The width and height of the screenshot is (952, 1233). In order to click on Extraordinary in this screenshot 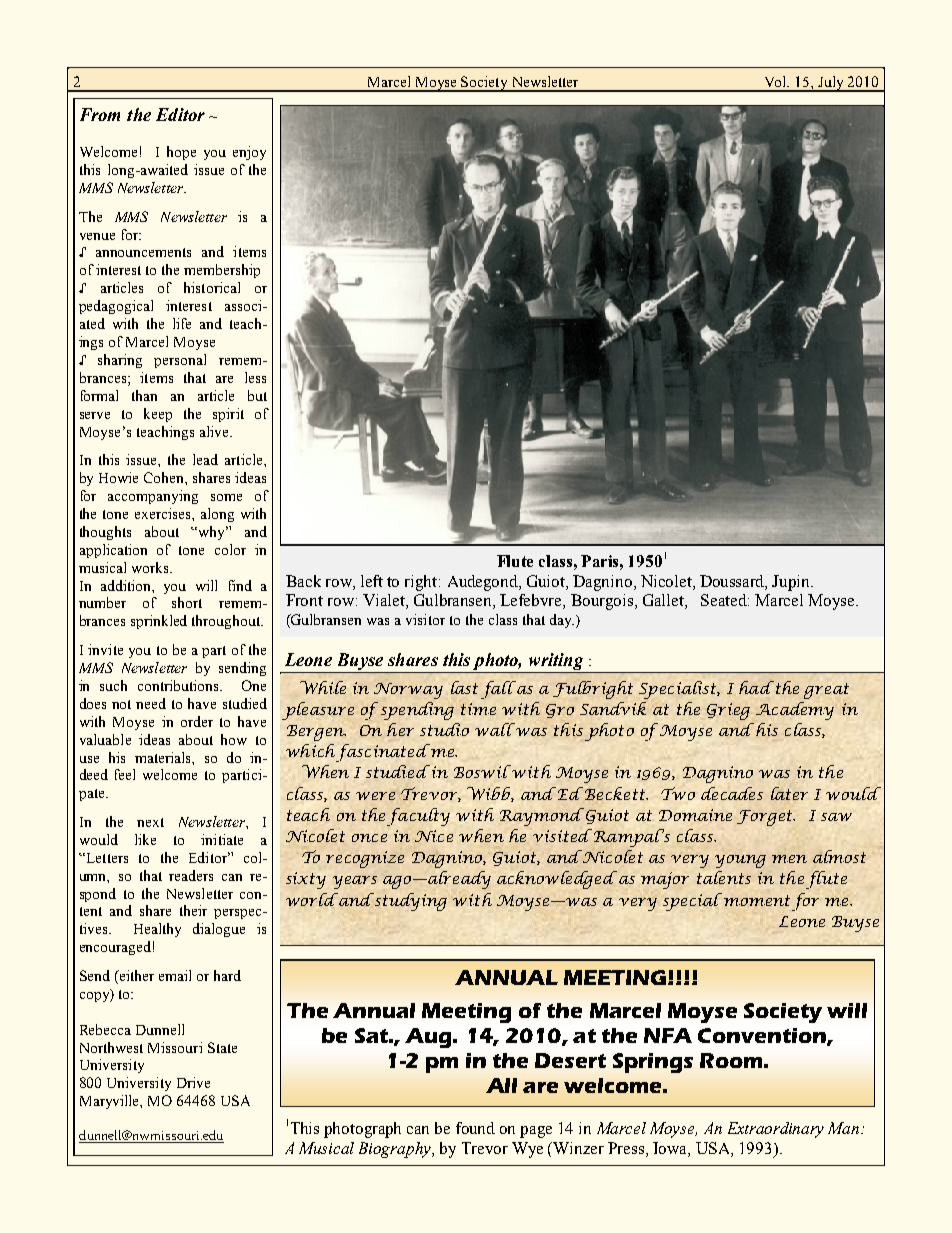, I will do `click(776, 1130)`.
